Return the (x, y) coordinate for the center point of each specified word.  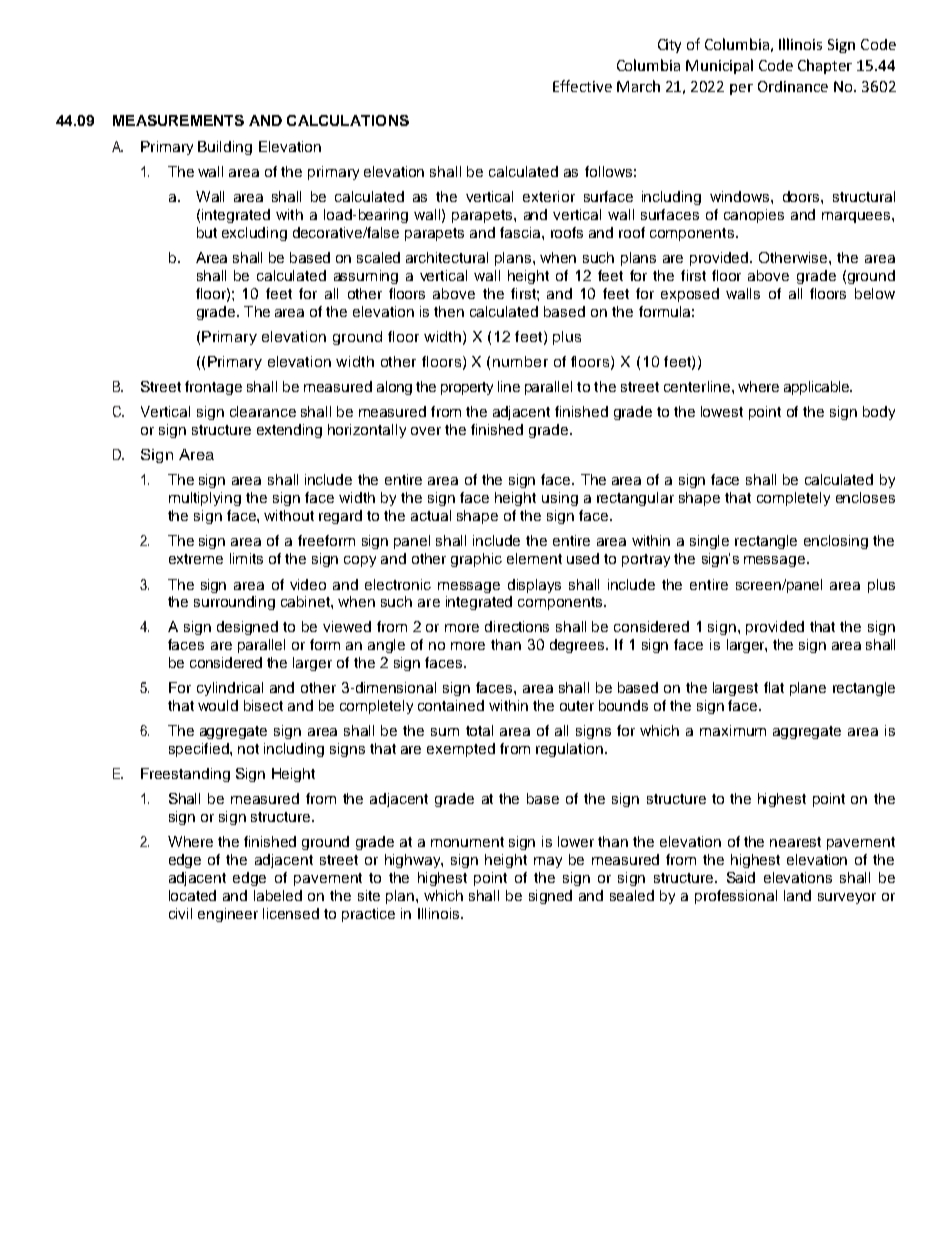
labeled (278, 895)
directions (517, 626)
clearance (263, 411)
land (797, 895)
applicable (817, 388)
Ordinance (793, 86)
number (520, 361)
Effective (582, 86)
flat (774, 687)
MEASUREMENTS (178, 120)
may (548, 862)
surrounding (234, 603)
